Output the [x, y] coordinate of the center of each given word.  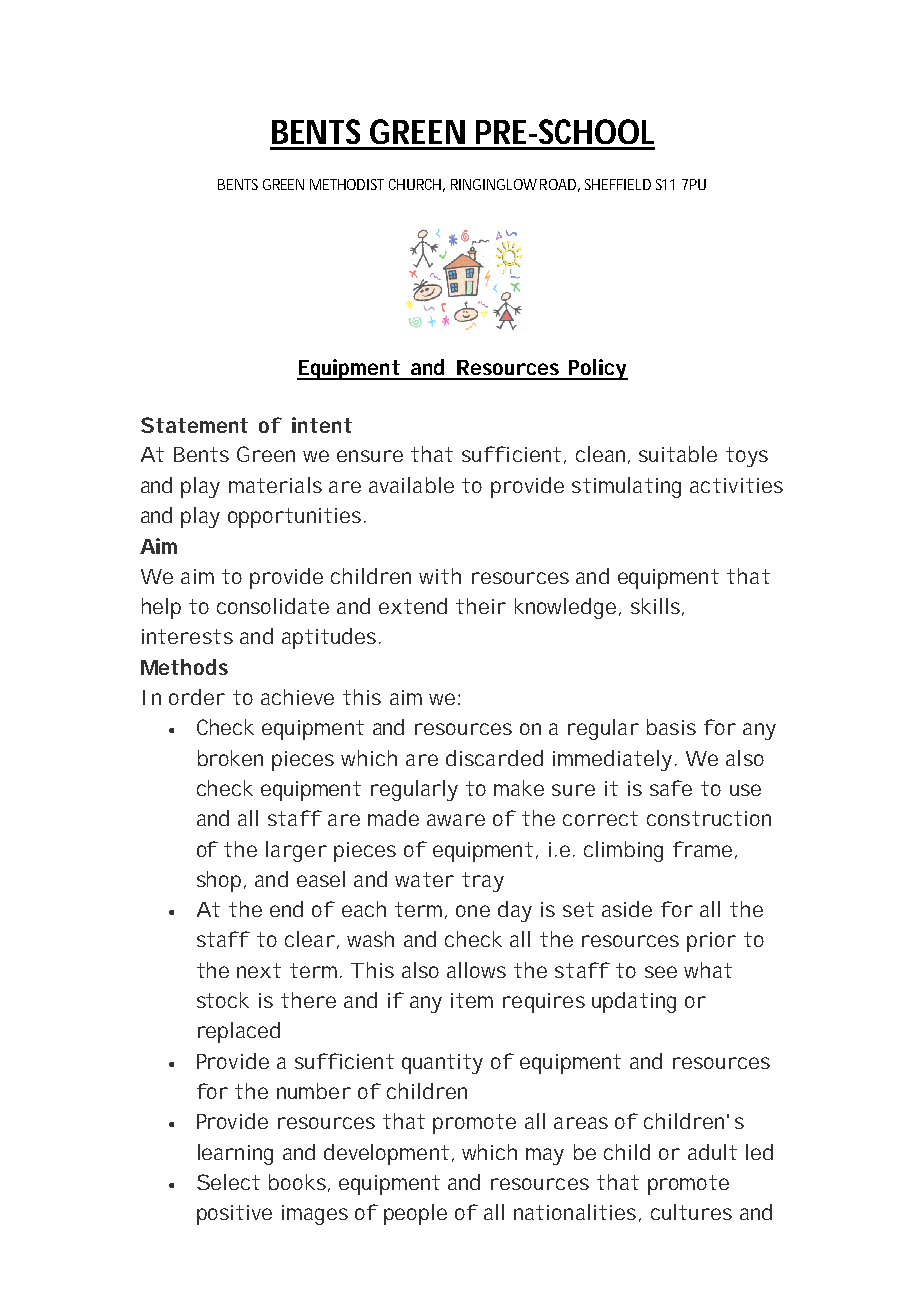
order [197, 697]
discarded [494, 758]
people [415, 1214]
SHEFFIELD [618, 184]
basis [671, 727]
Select [228, 1182]
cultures [691, 1212]
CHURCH [417, 185]
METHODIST [347, 184]
